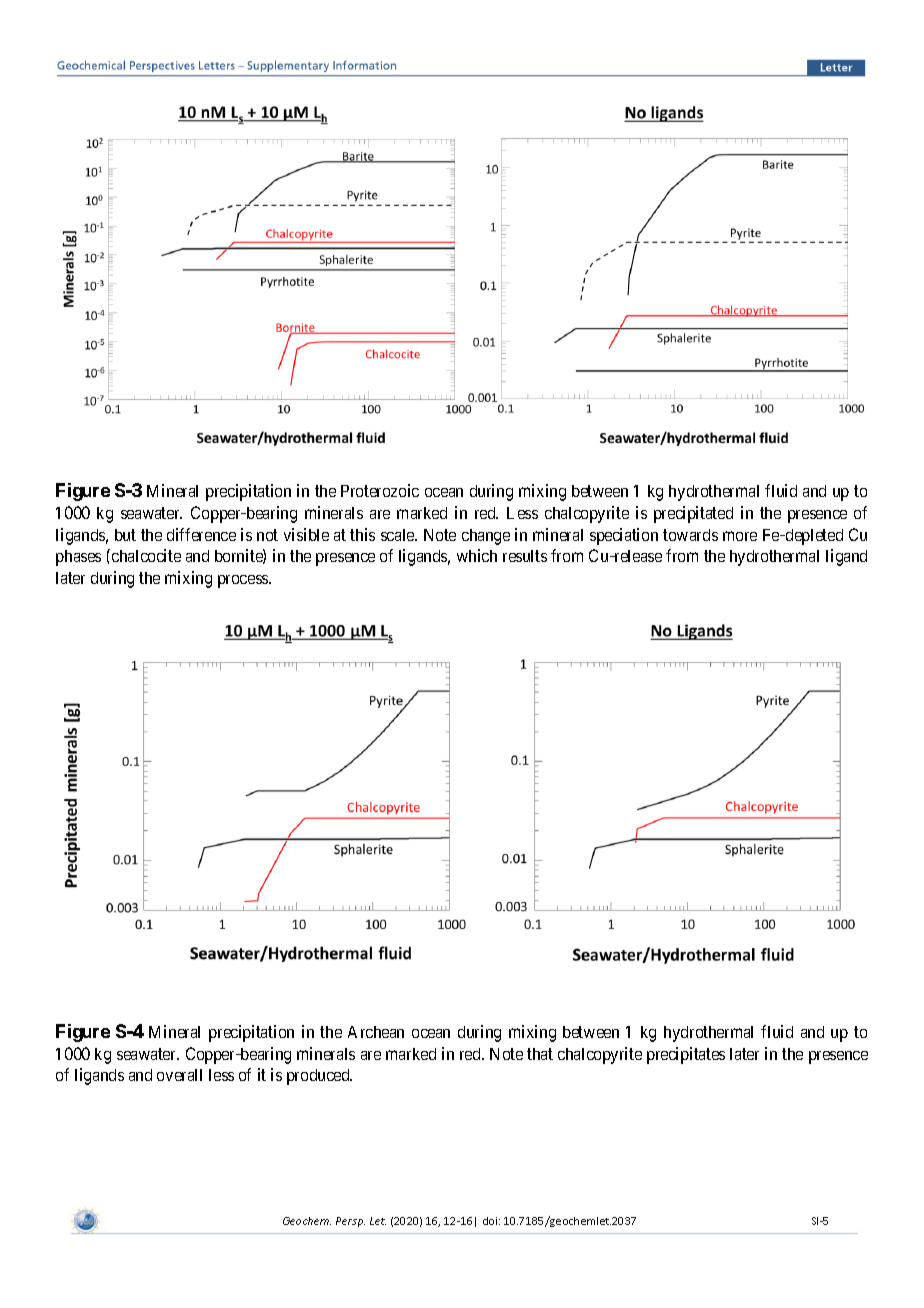 The width and height of the image is (924, 1308). What do you see at coordinates (540, 1054) in the image?
I see `that` at bounding box center [540, 1054].
